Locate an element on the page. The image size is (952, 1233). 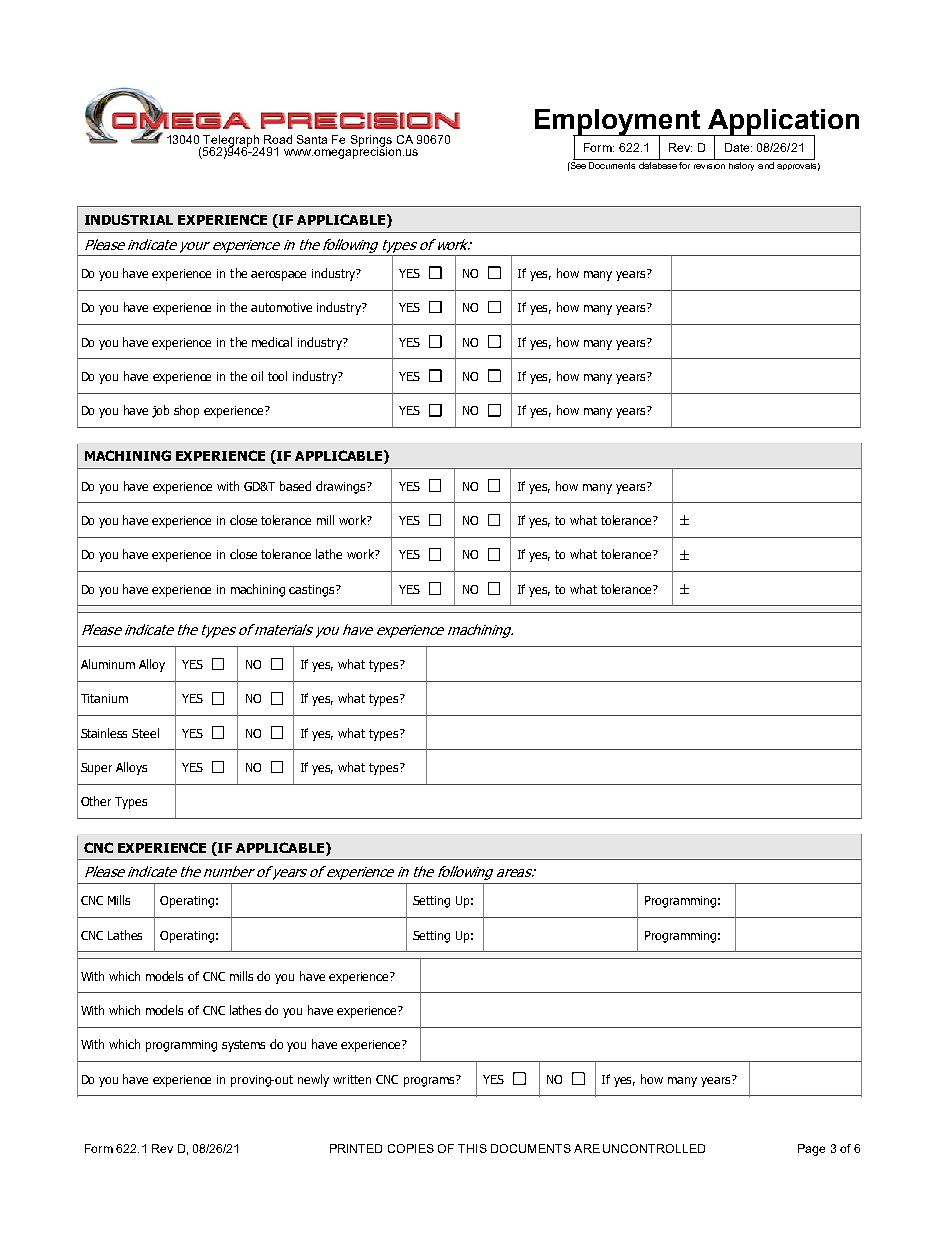
Date is located at coordinates (738, 147).
